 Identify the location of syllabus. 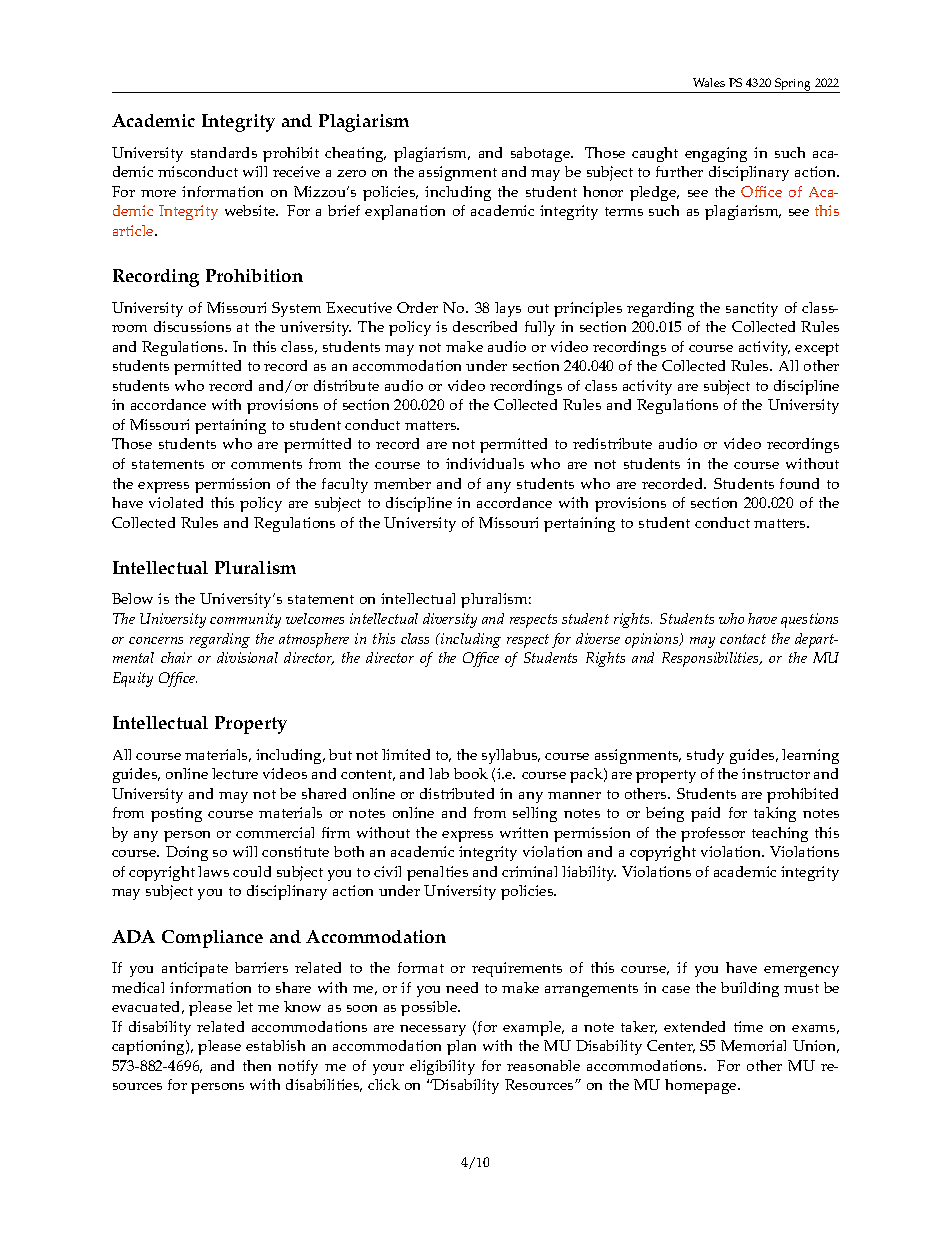
(511, 756).
